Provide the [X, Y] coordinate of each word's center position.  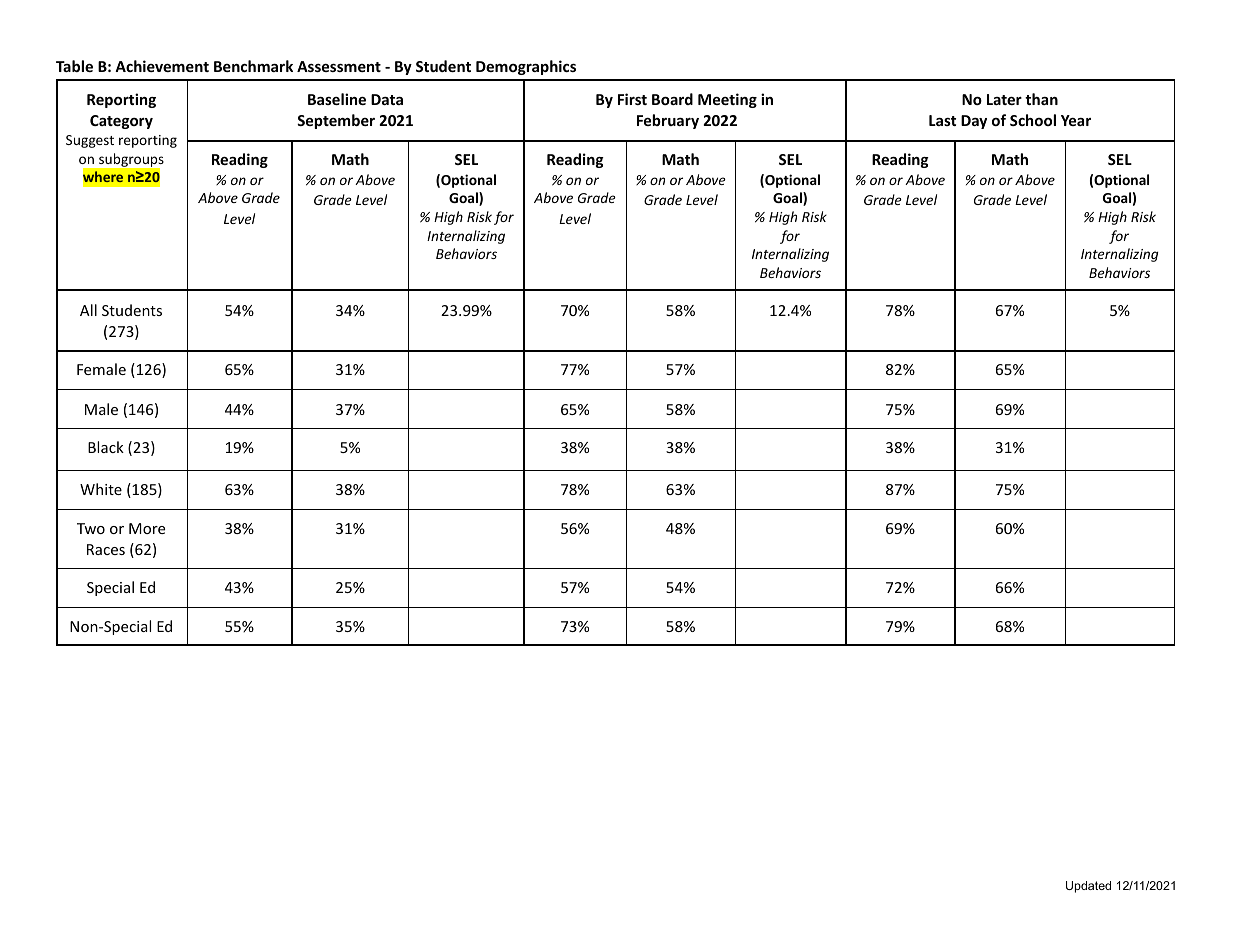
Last [942, 120]
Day [974, 122]
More [147, 528]
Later [1004, 99]
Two [91, 528]
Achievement [162, 66]
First [632, 99]
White [101, 489]
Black [106, 447]
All [88, 310]
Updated [1088, 887]
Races [106, 549]
